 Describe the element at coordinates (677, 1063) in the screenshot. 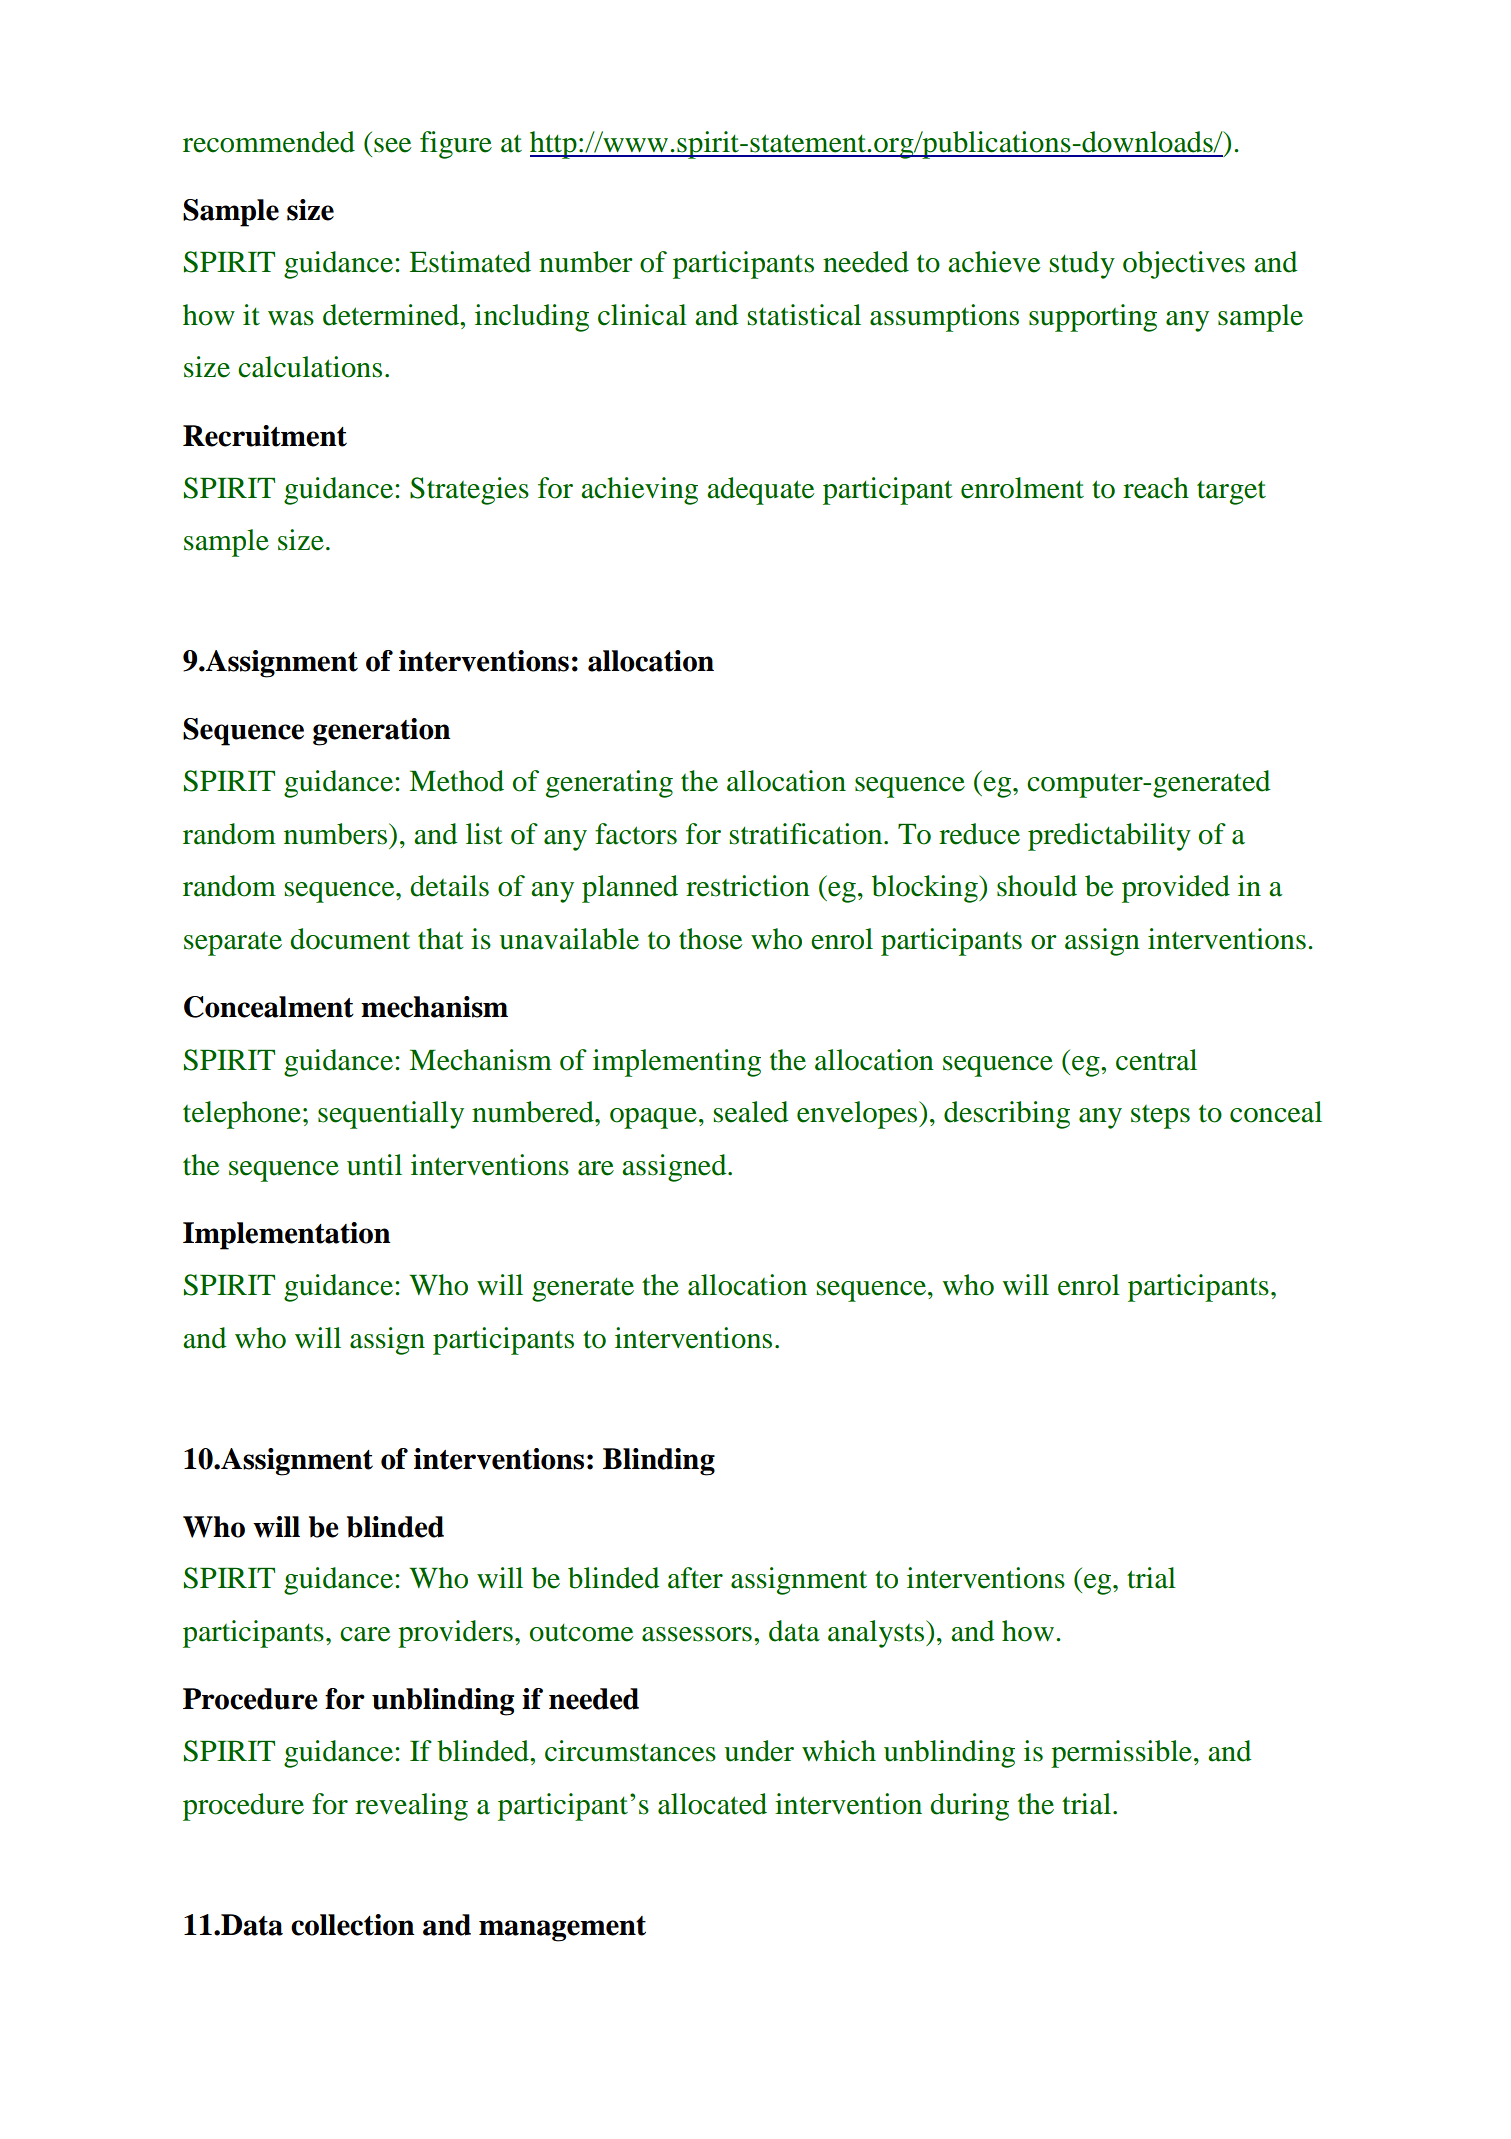

I see `implementing` at that location.
